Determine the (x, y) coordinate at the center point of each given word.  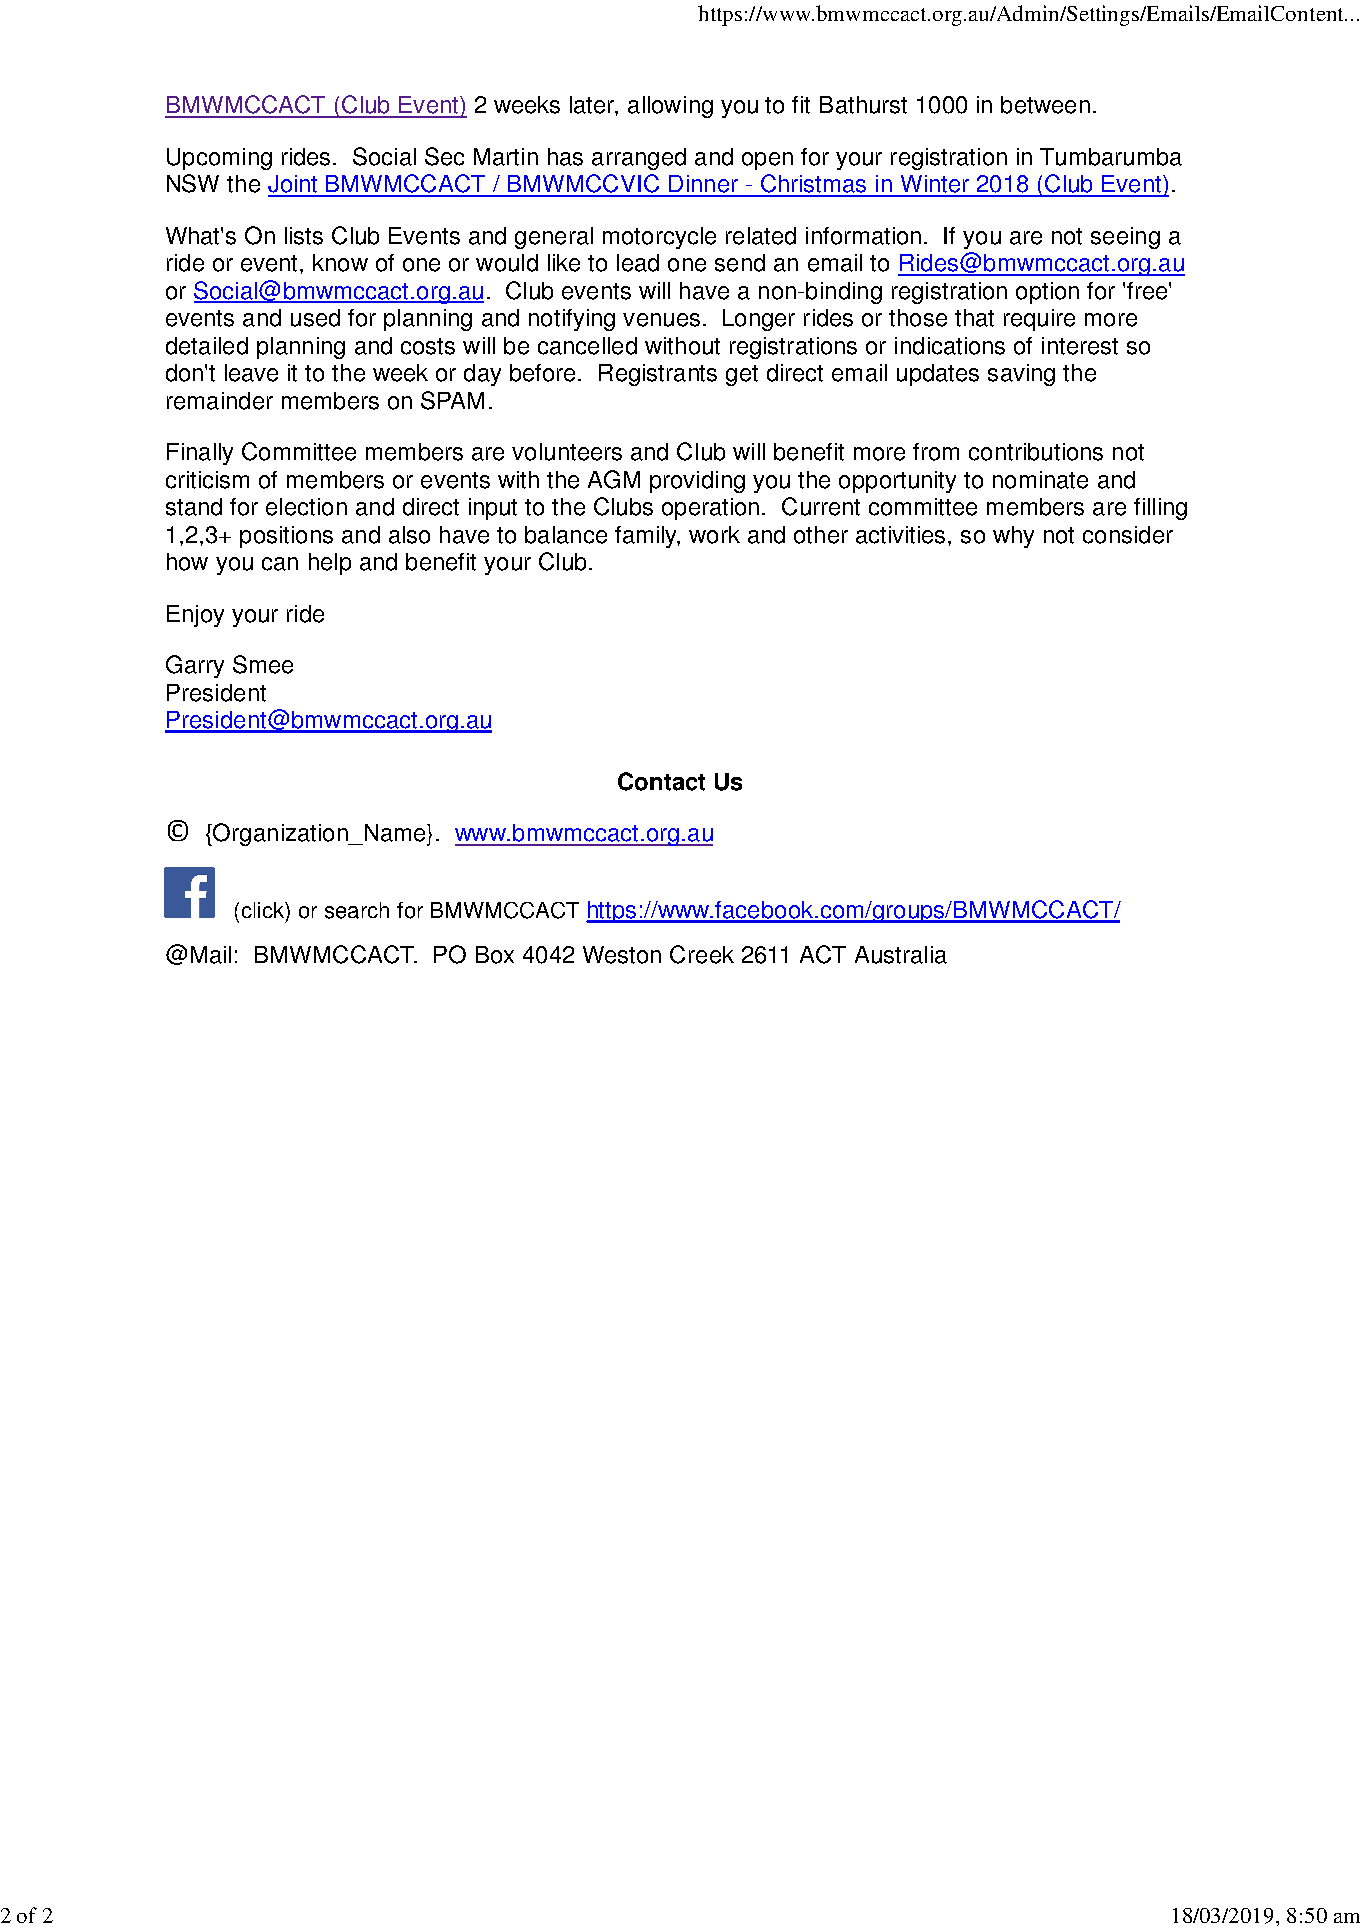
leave (251, 373)
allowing (670, 107)
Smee (263, 664)
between (1045, 105)
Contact (661, 781)
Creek (702, 954)
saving (1021, 375)
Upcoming (219, 159)
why (1013, 537)
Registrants (658, 375)
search (357, 910)
